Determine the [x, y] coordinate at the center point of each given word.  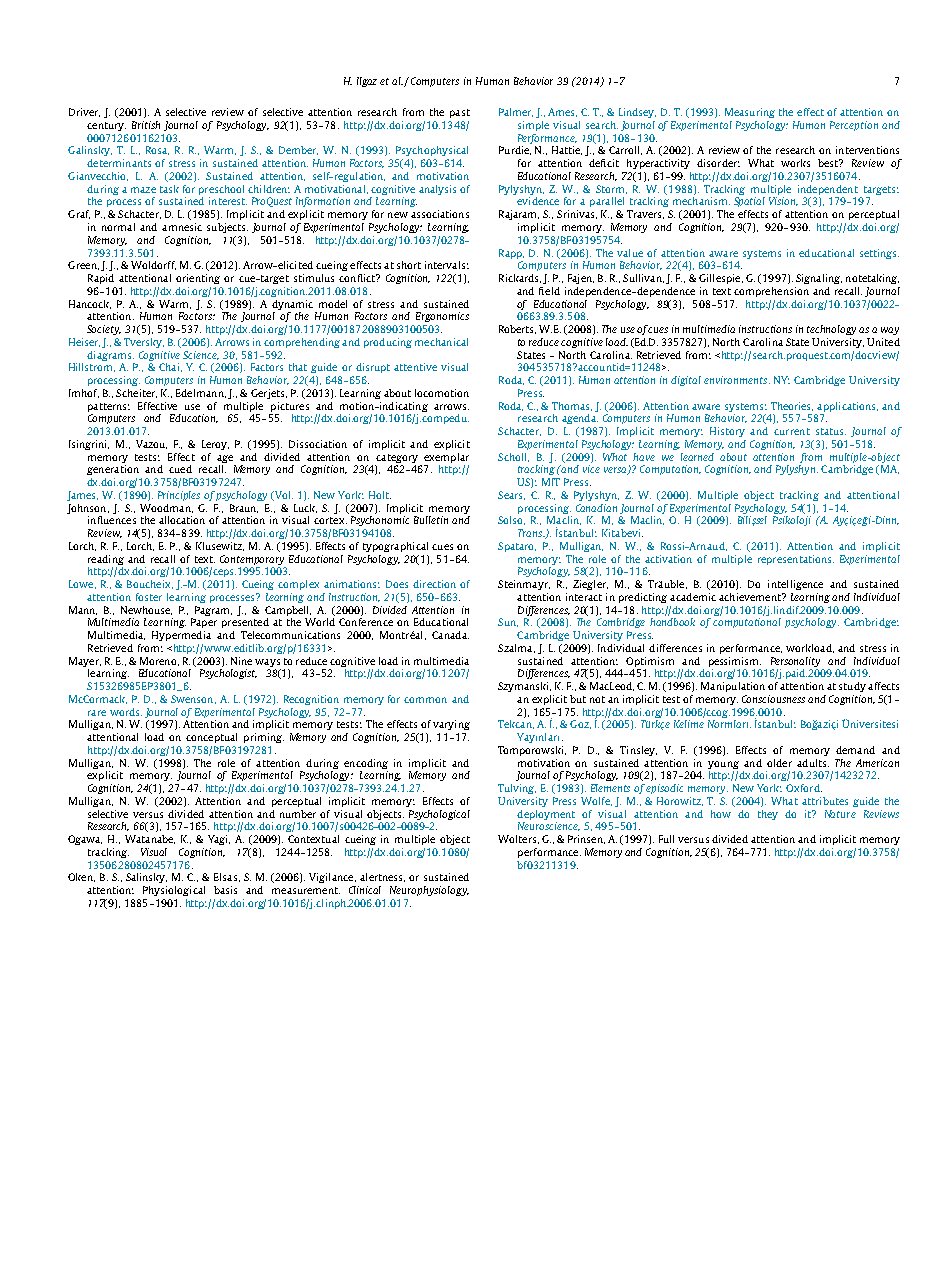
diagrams [110, 356]
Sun [508, 622]
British [146, 125]
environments [737, 380]
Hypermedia [181, 636]
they [768, 815]
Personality [795, 662]
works [795, 163]
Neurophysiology [429, 891]
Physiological [174, 891]
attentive [415, 367]
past [460, 113]
